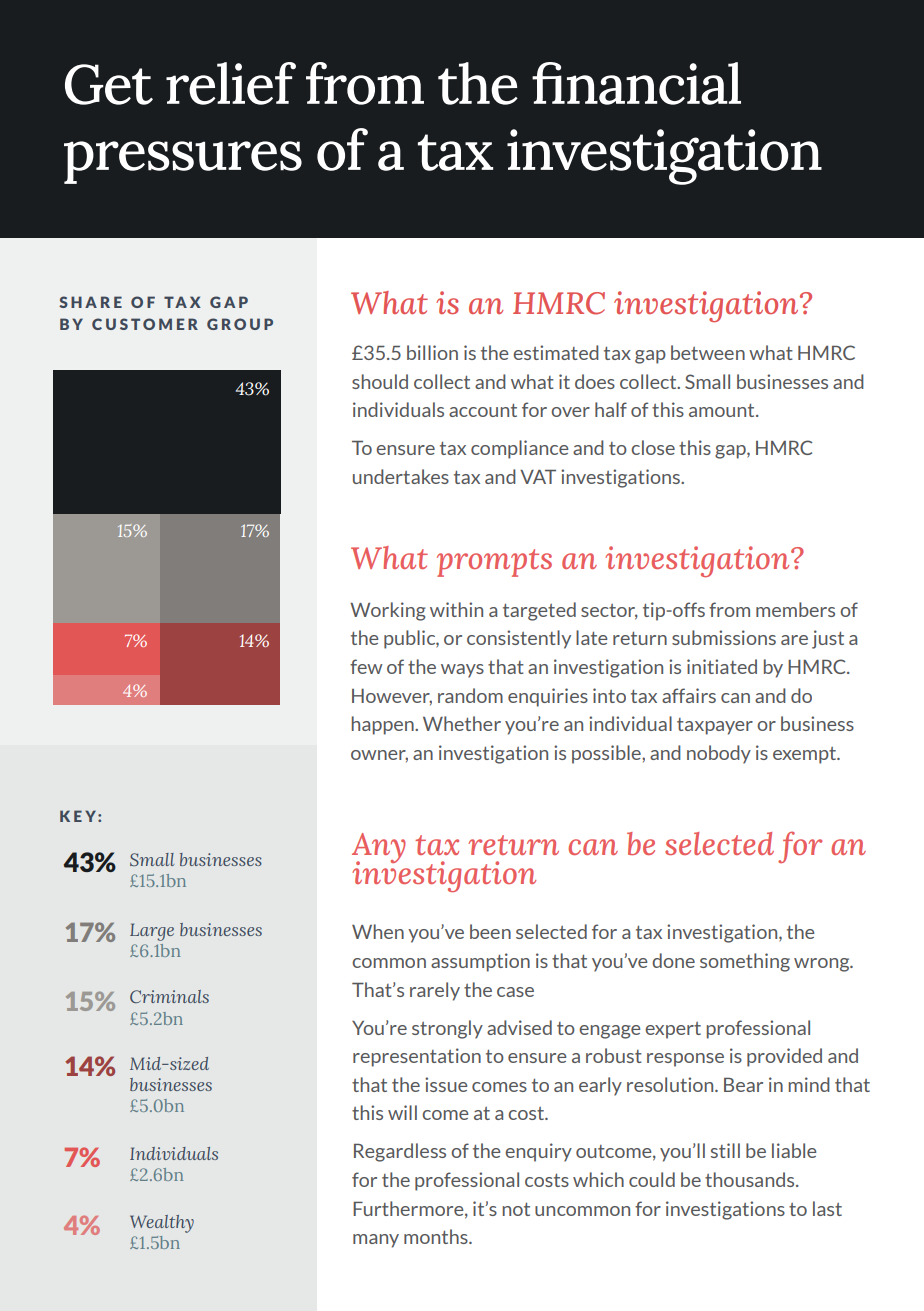  I want to click on initiated, so click(722, 666).
